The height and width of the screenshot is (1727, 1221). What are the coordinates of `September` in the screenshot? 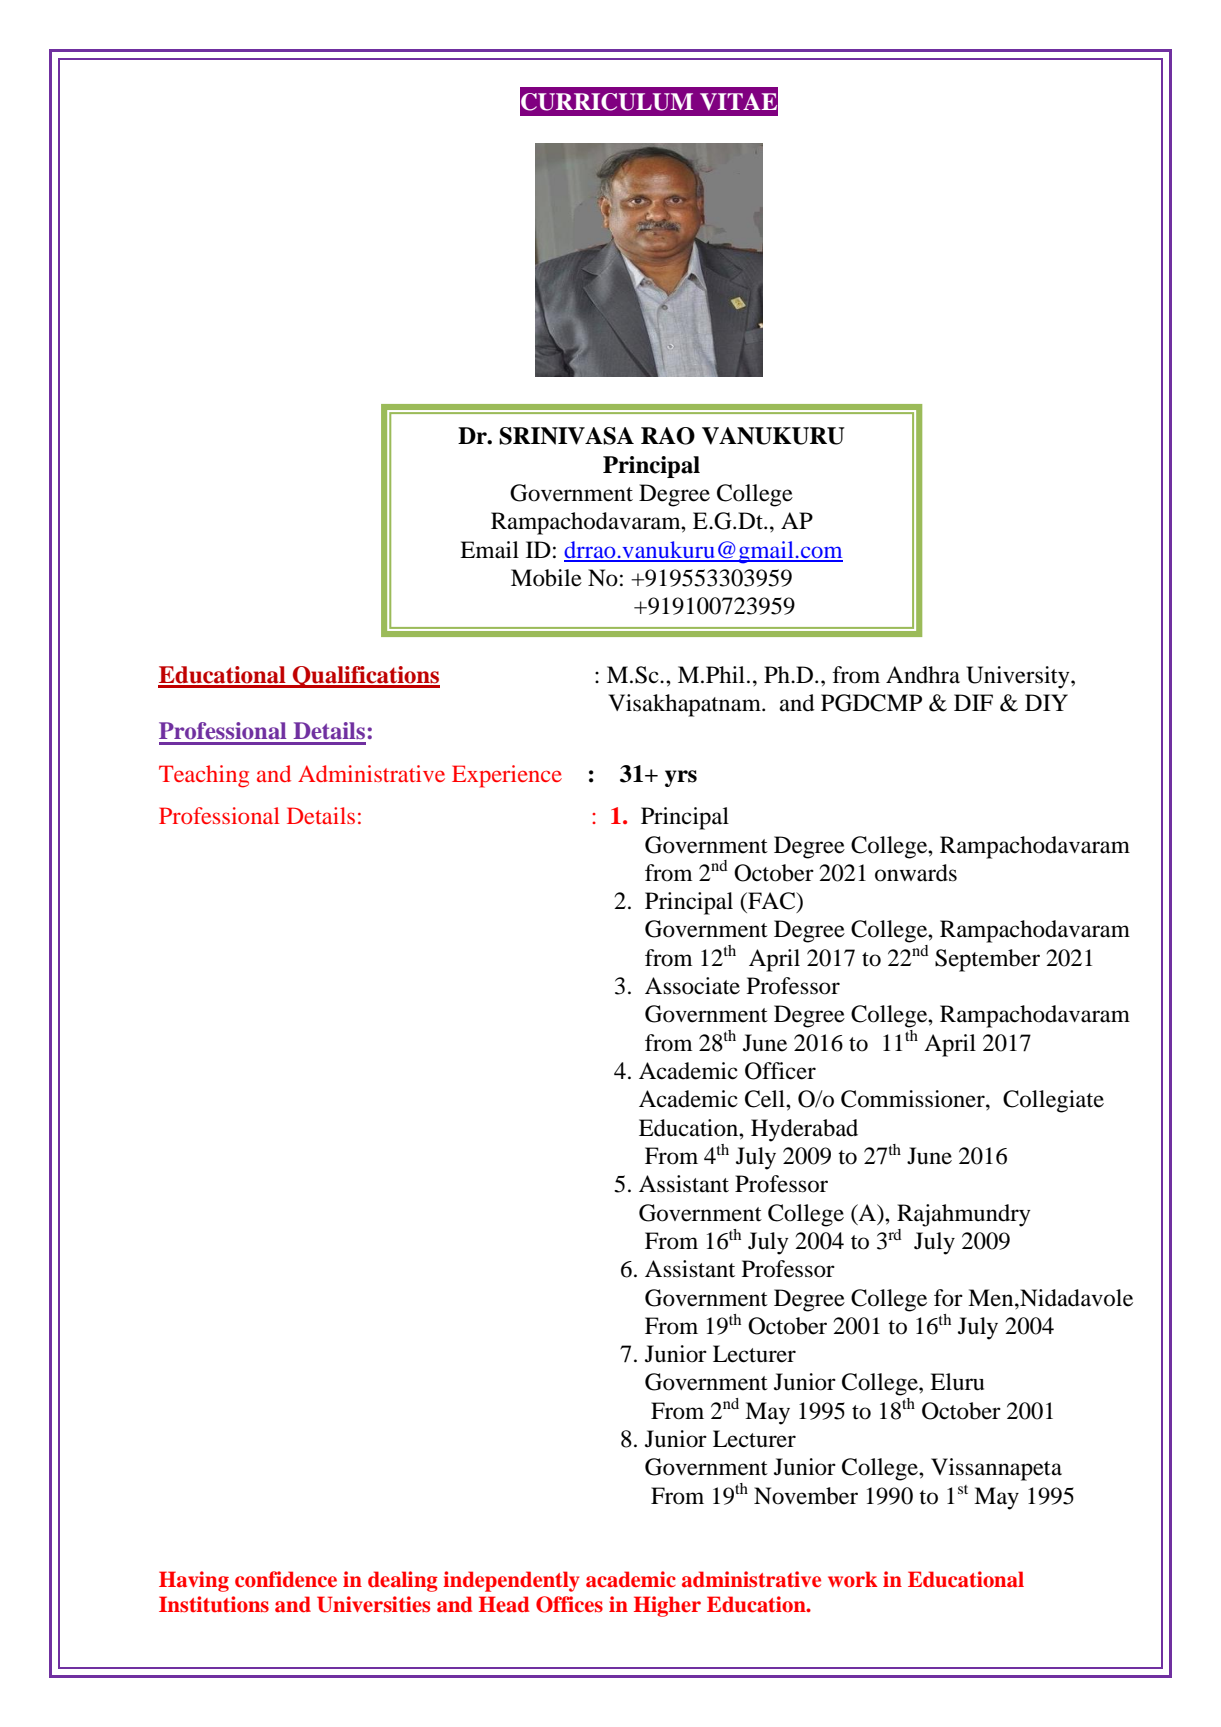 It's located at (987, 960).
